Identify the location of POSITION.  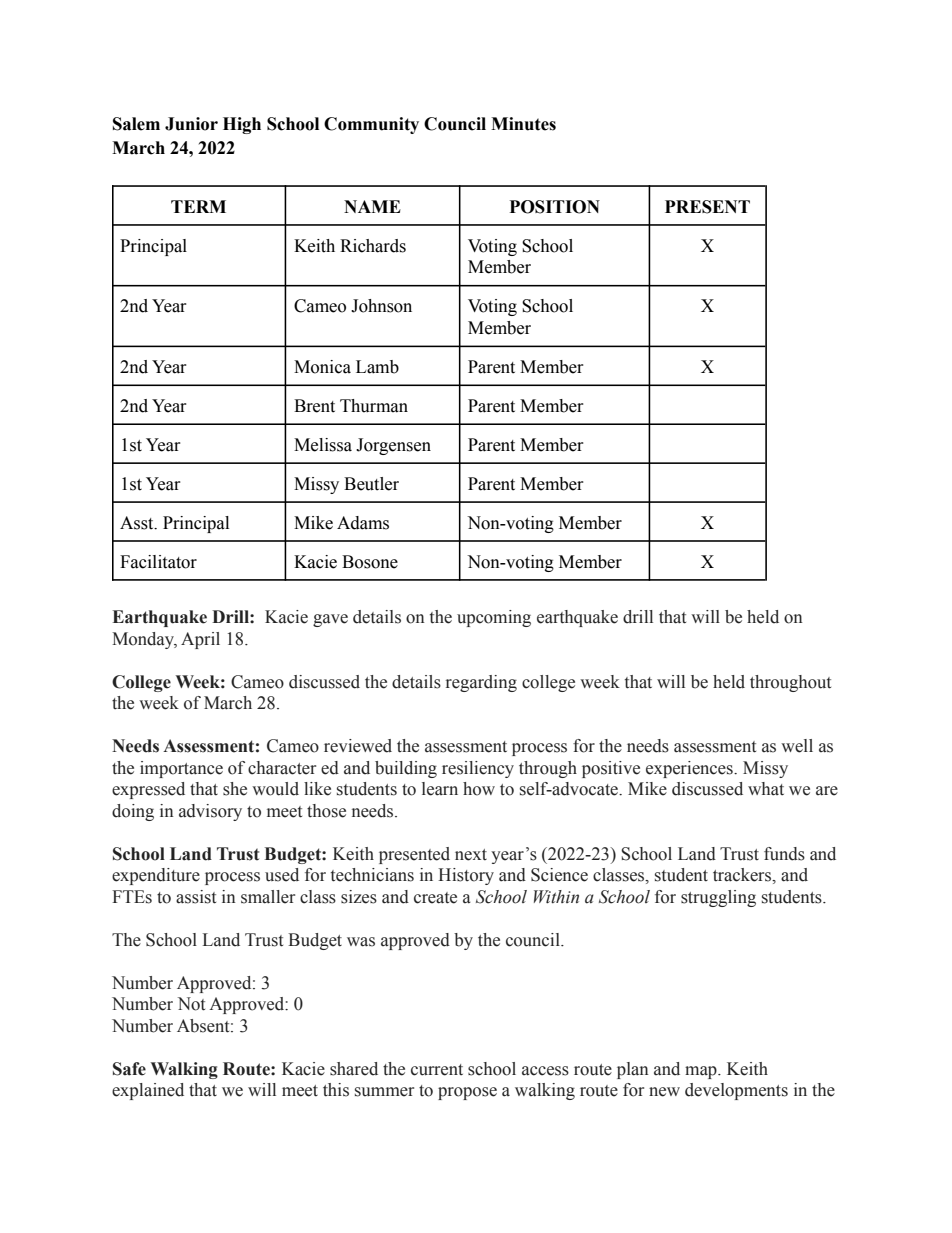
(555, 207).
